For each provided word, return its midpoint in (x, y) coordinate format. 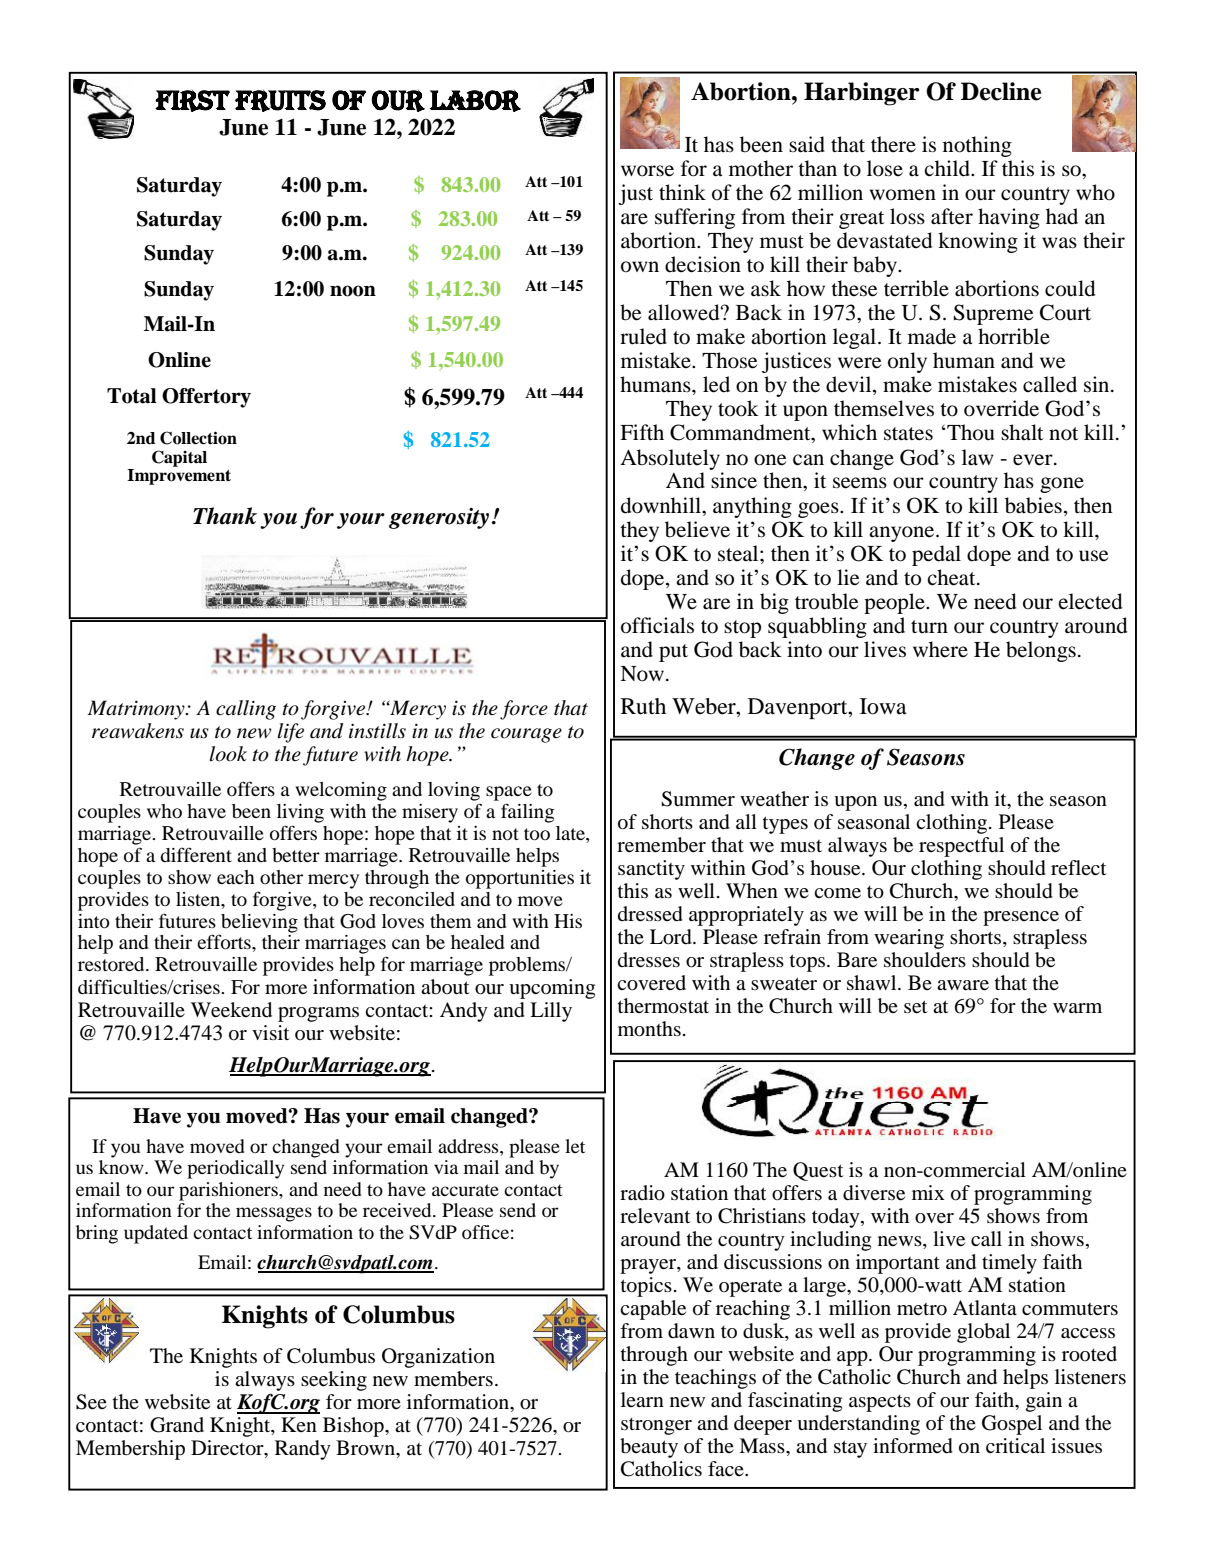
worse (647, 171)
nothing (977, 146)
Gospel (1012, 1425)
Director (228, 1449)
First (192, 101)
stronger (656, 1426)
